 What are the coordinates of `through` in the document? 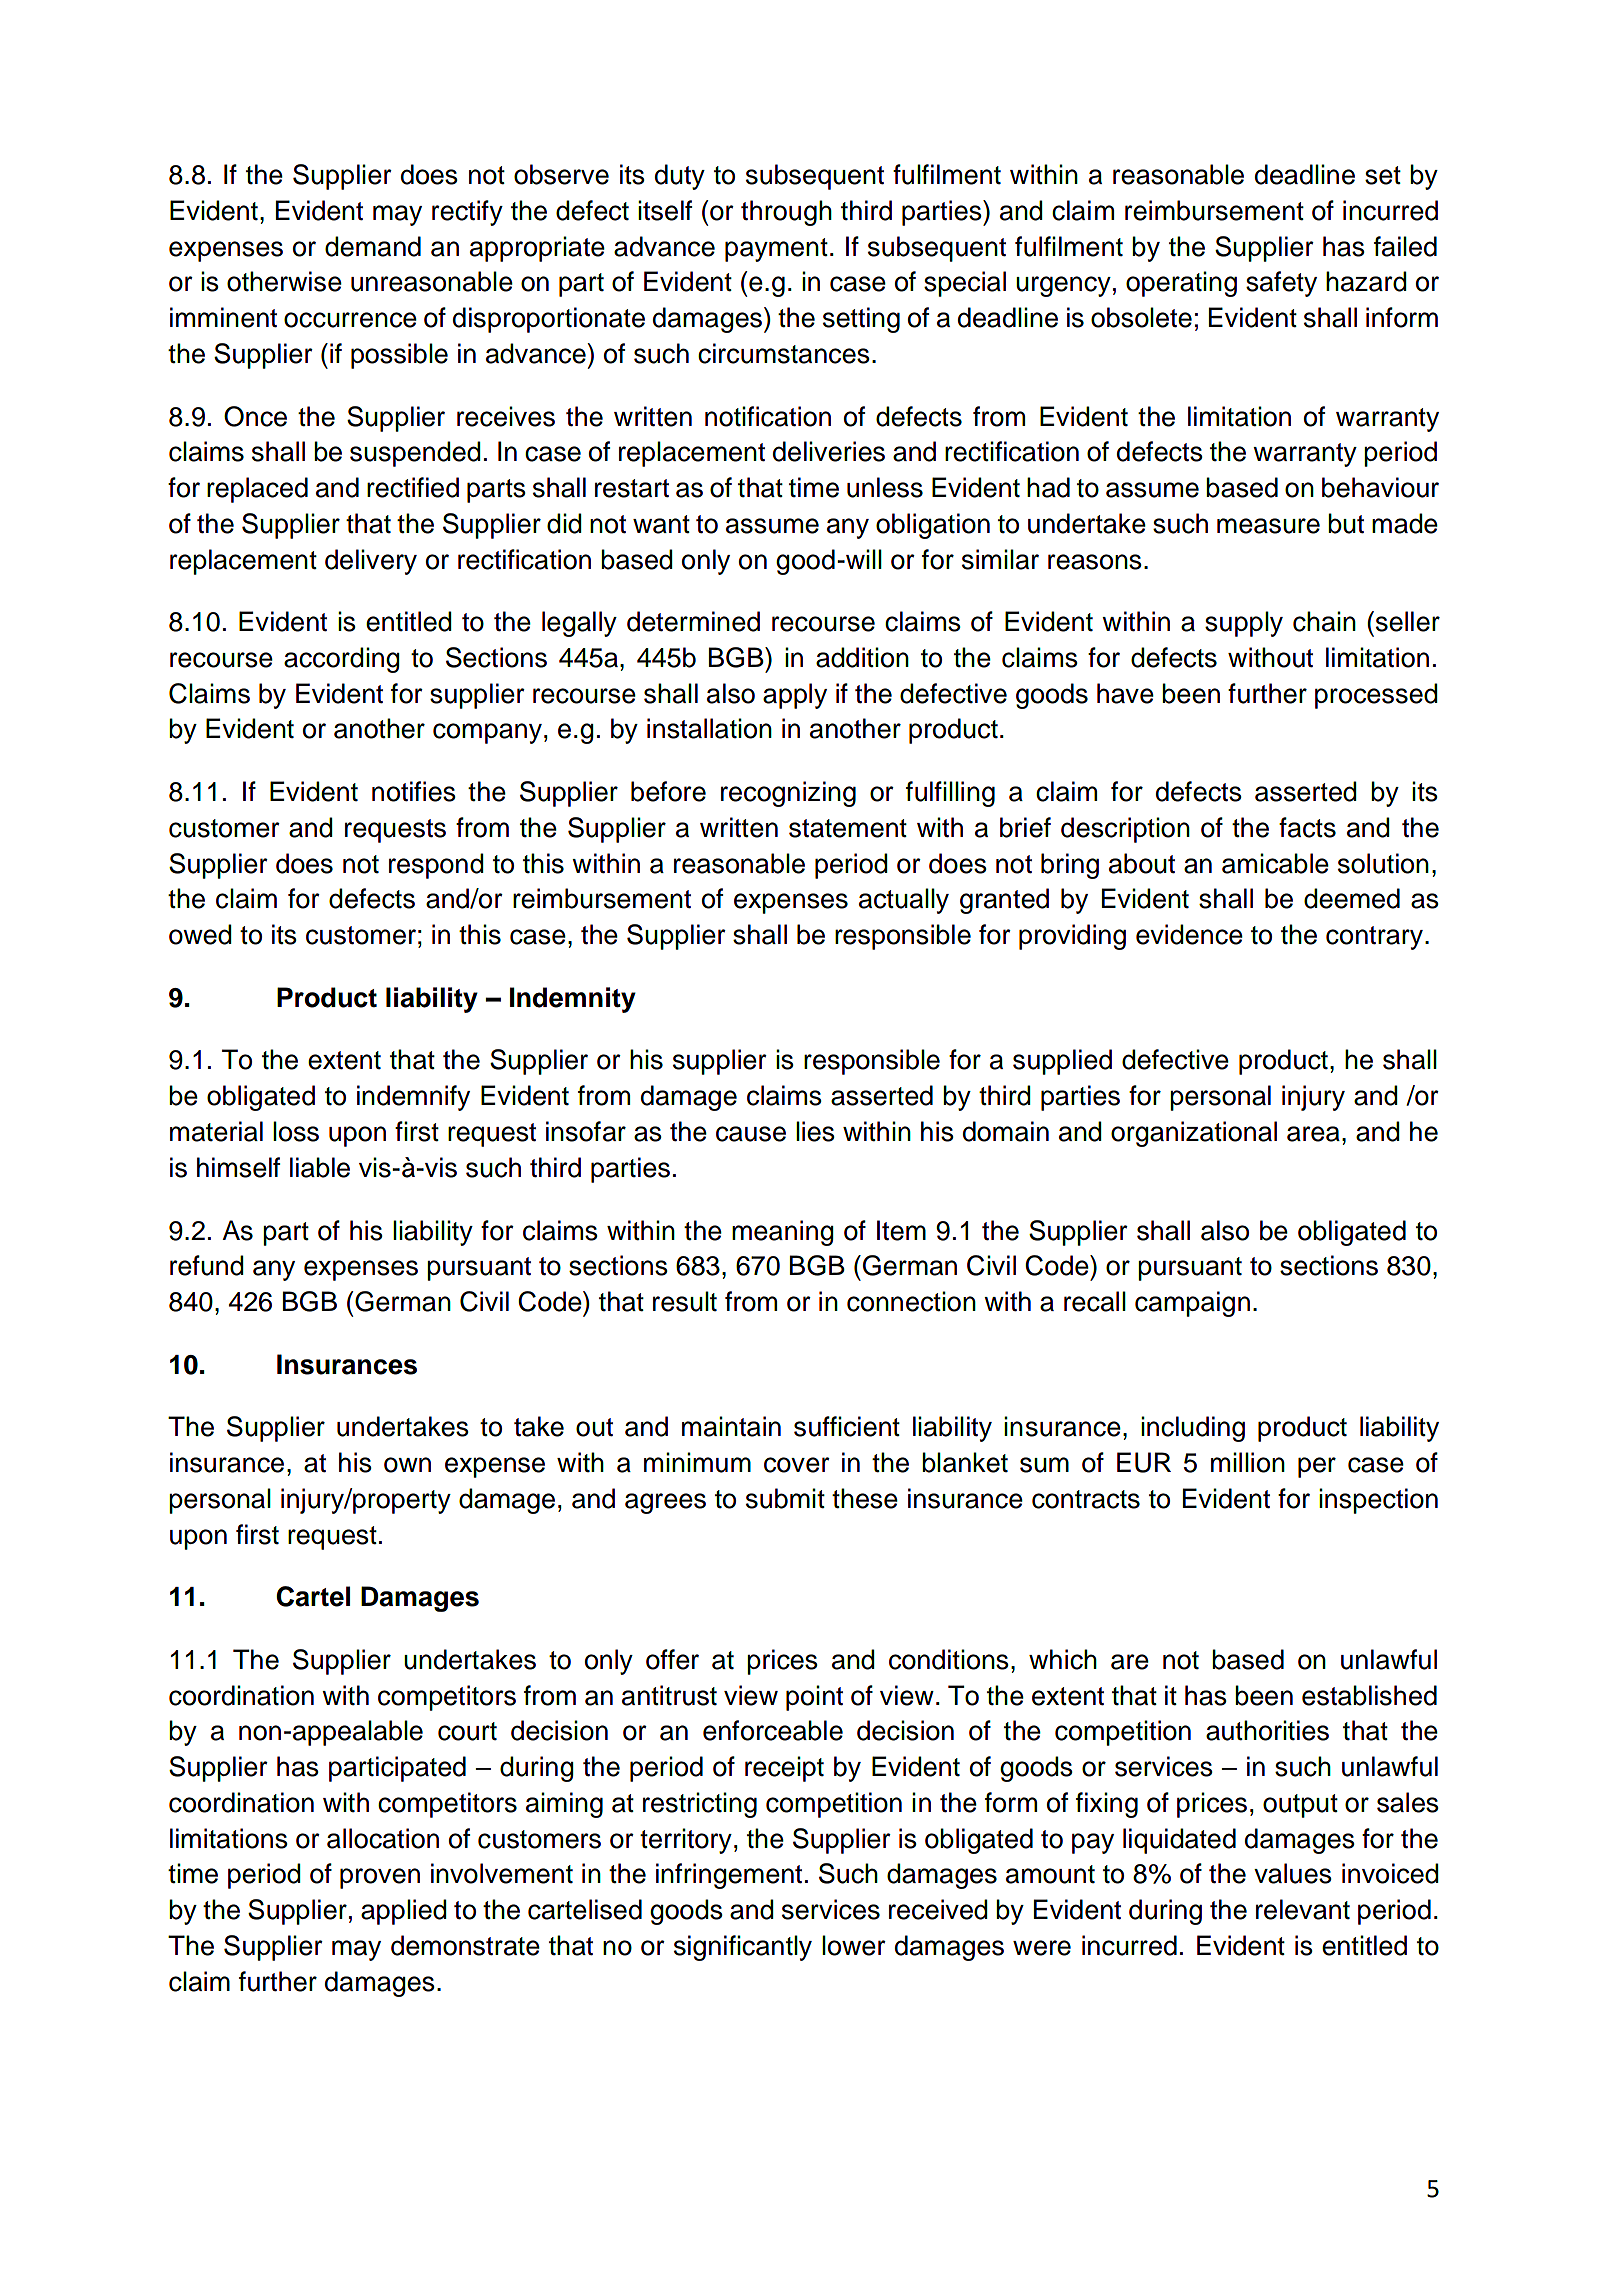 It's located at (786, 213).
